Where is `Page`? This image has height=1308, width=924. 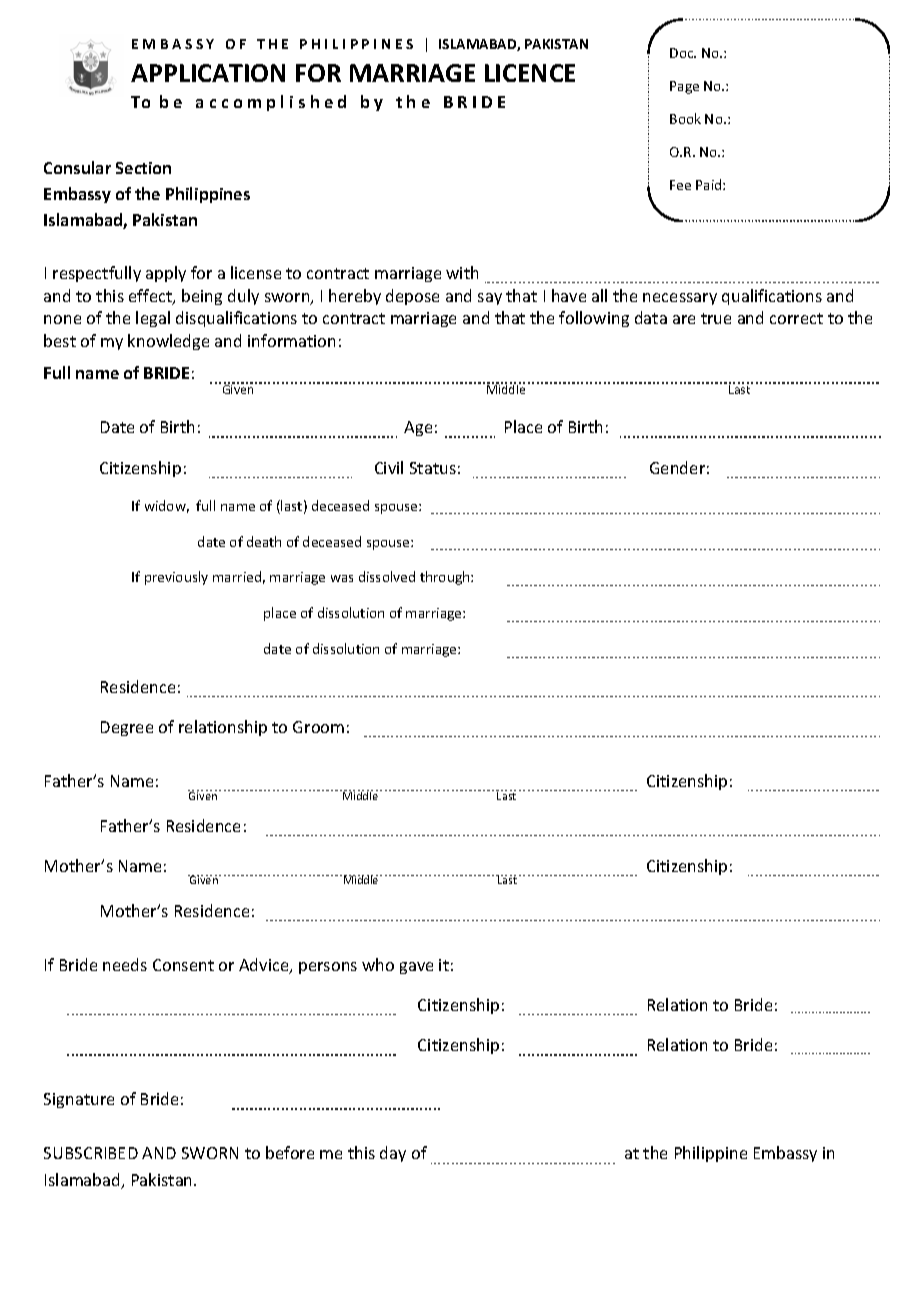 Page is located at coordinates (684, 87).
